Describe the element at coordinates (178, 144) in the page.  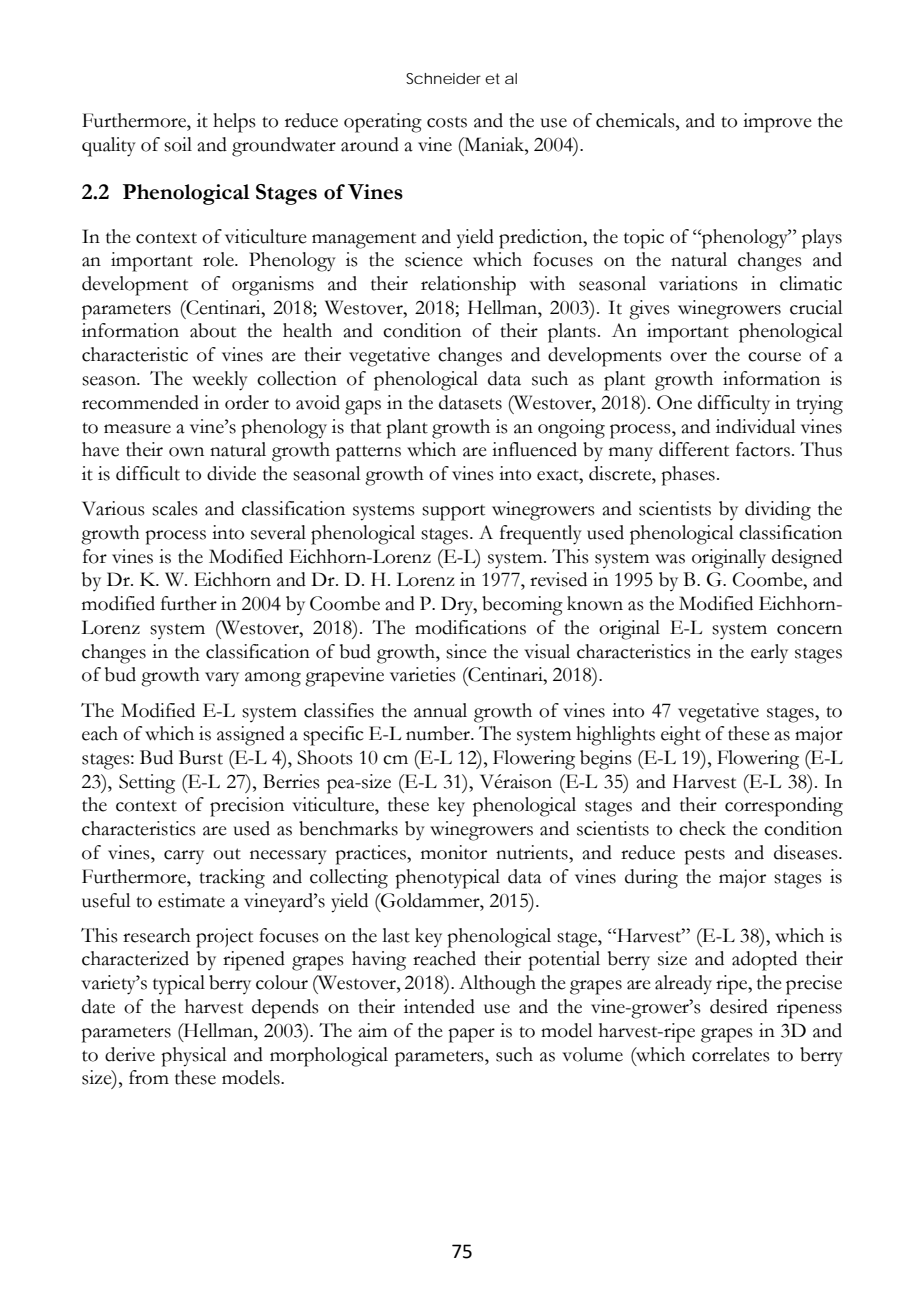
I see `soil` at that location.
